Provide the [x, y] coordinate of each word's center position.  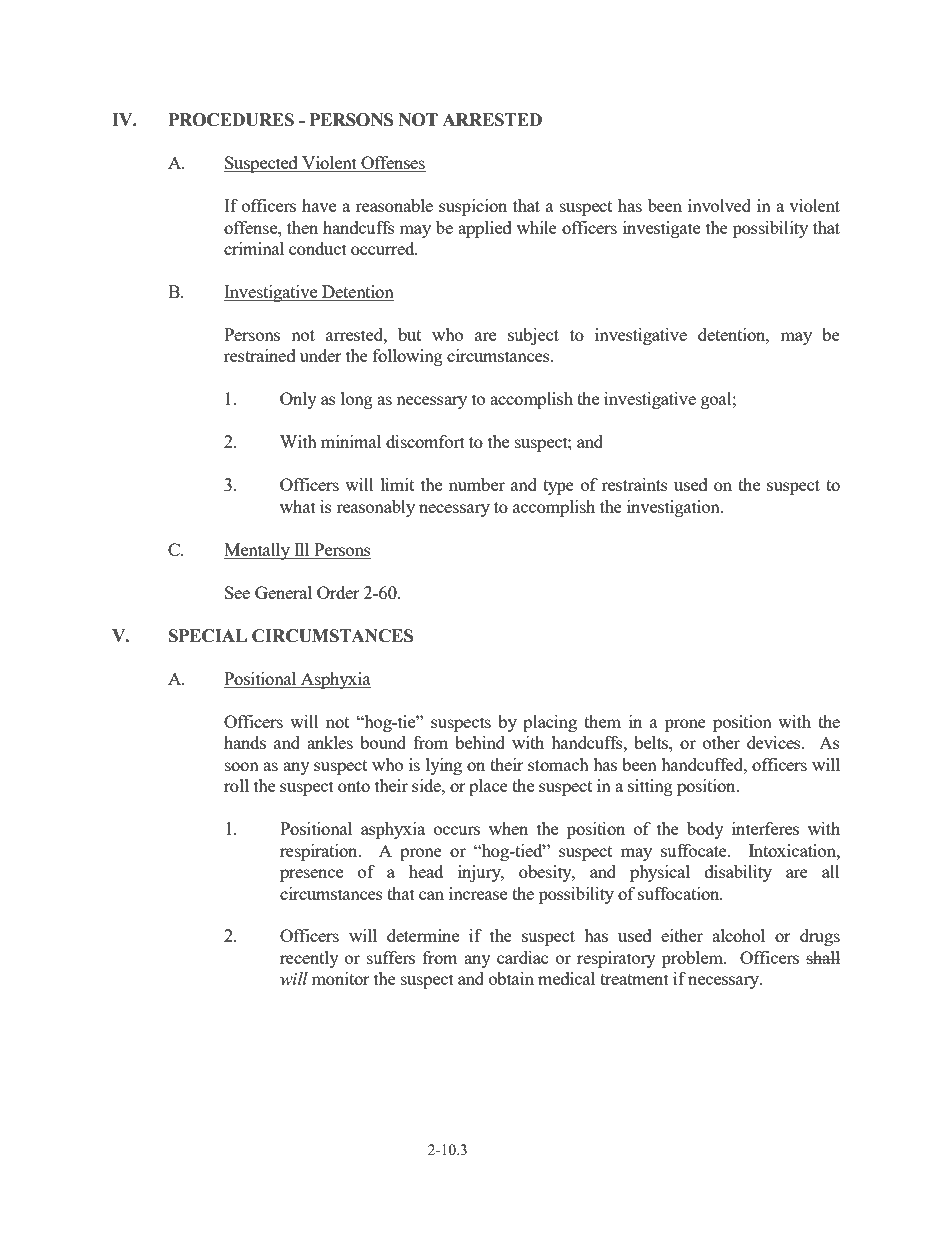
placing [550, 723]
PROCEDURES [231, 120]
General [283, 592]
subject [533, 336]
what [298, 506]
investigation [674, 508]
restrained [260, 355]
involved [719, 205]
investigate [661, 229]
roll [236, 785]
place [488, 787]
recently [309, 959]
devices [775, 742]
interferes [765, 828]
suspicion [473, 207]
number [477, 484]
